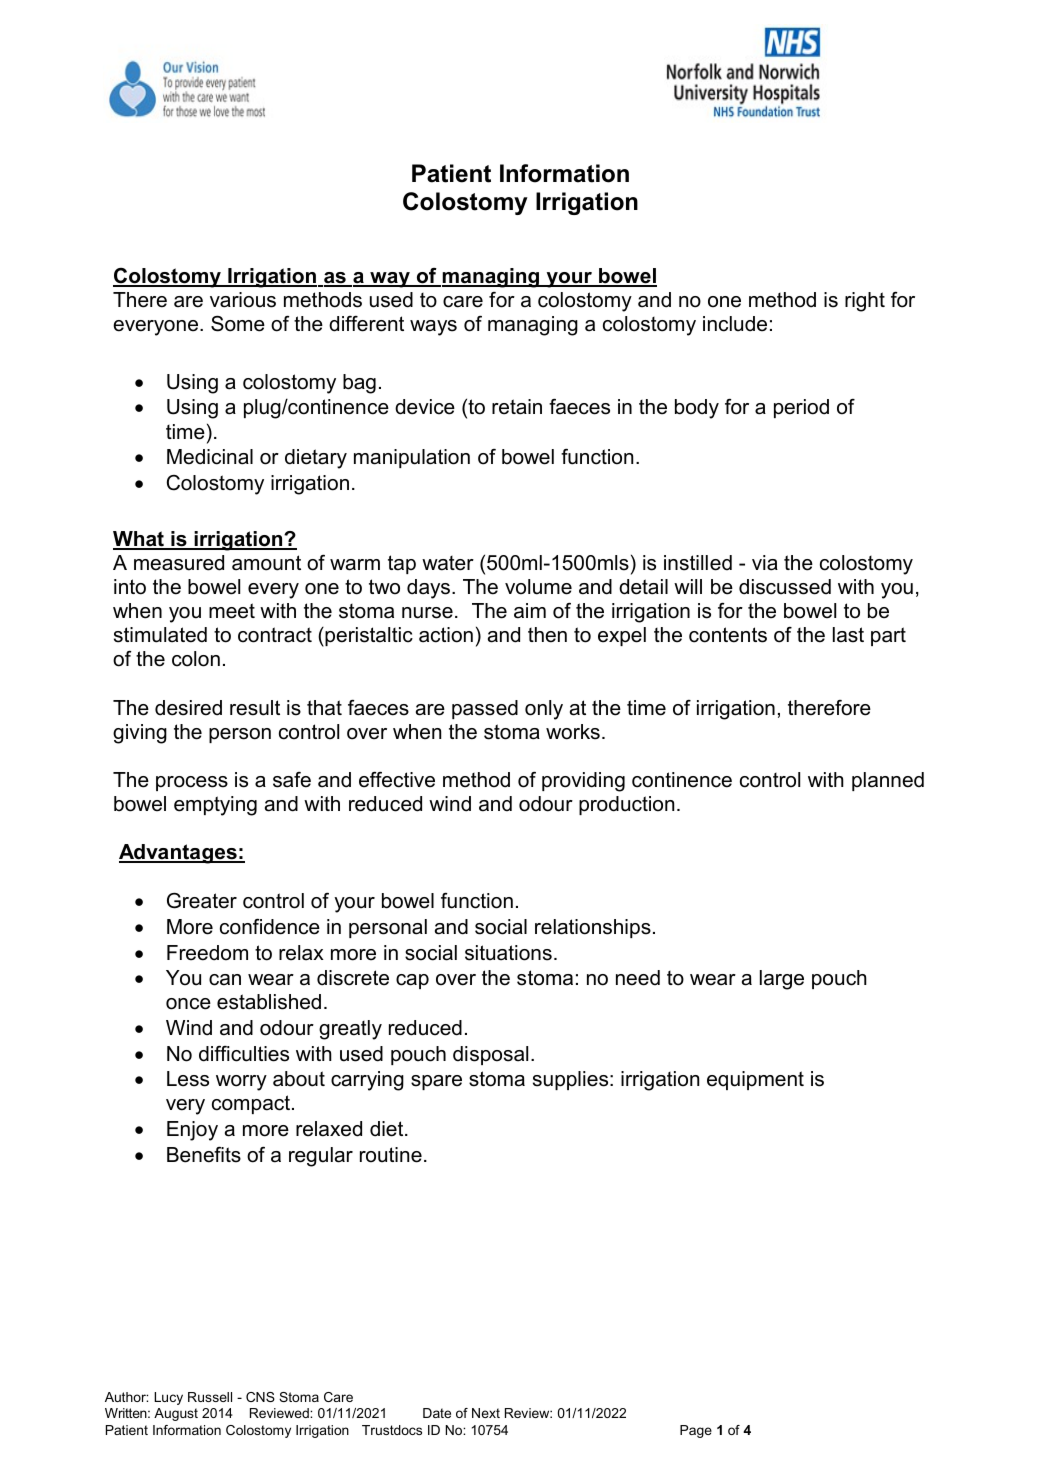 The image size is (1039, 1467). I want to click on Page, so click(696, 1431).
